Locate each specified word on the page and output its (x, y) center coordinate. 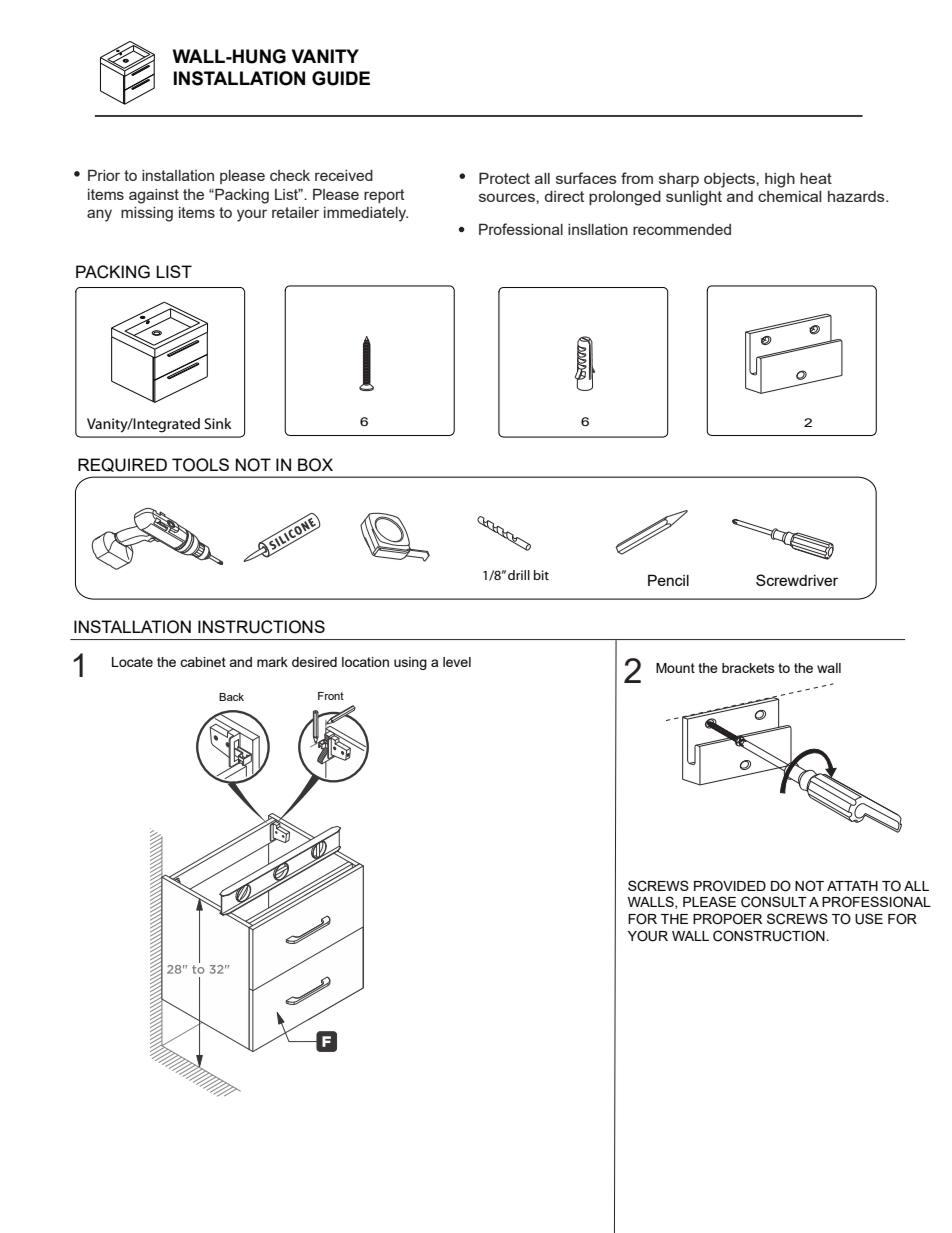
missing (147, 214)
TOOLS (200, 465)
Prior (104, 175)
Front (331, 696)
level (457, 662)
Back (231, 697)
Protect (504, 178)
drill (519, 575)
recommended (682, 229)
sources (508, 197)
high (780, 180)
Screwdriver (797, 580)
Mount (675, 668)
